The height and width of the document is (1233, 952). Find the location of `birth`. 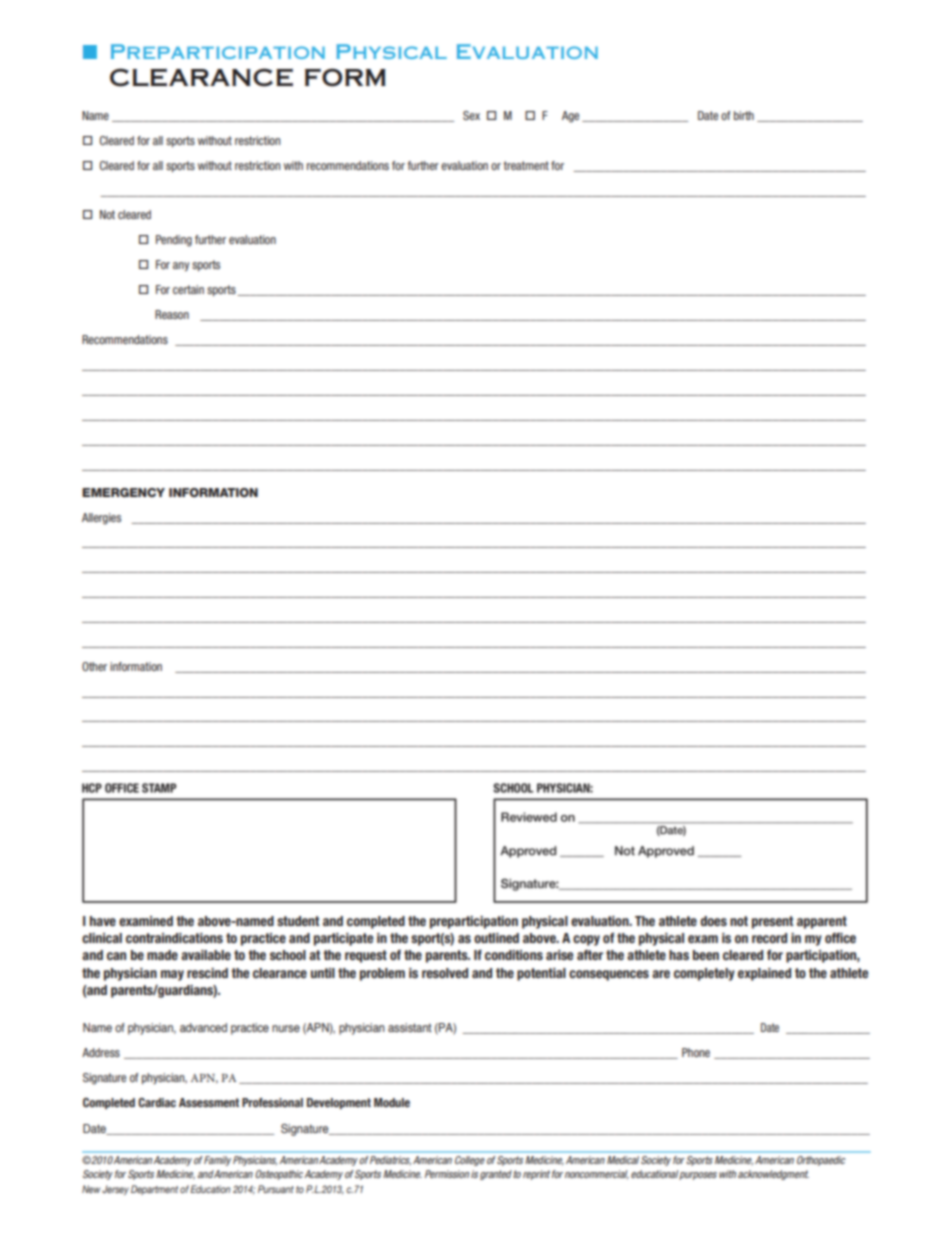

birth is located at coordinates (744, 115).
